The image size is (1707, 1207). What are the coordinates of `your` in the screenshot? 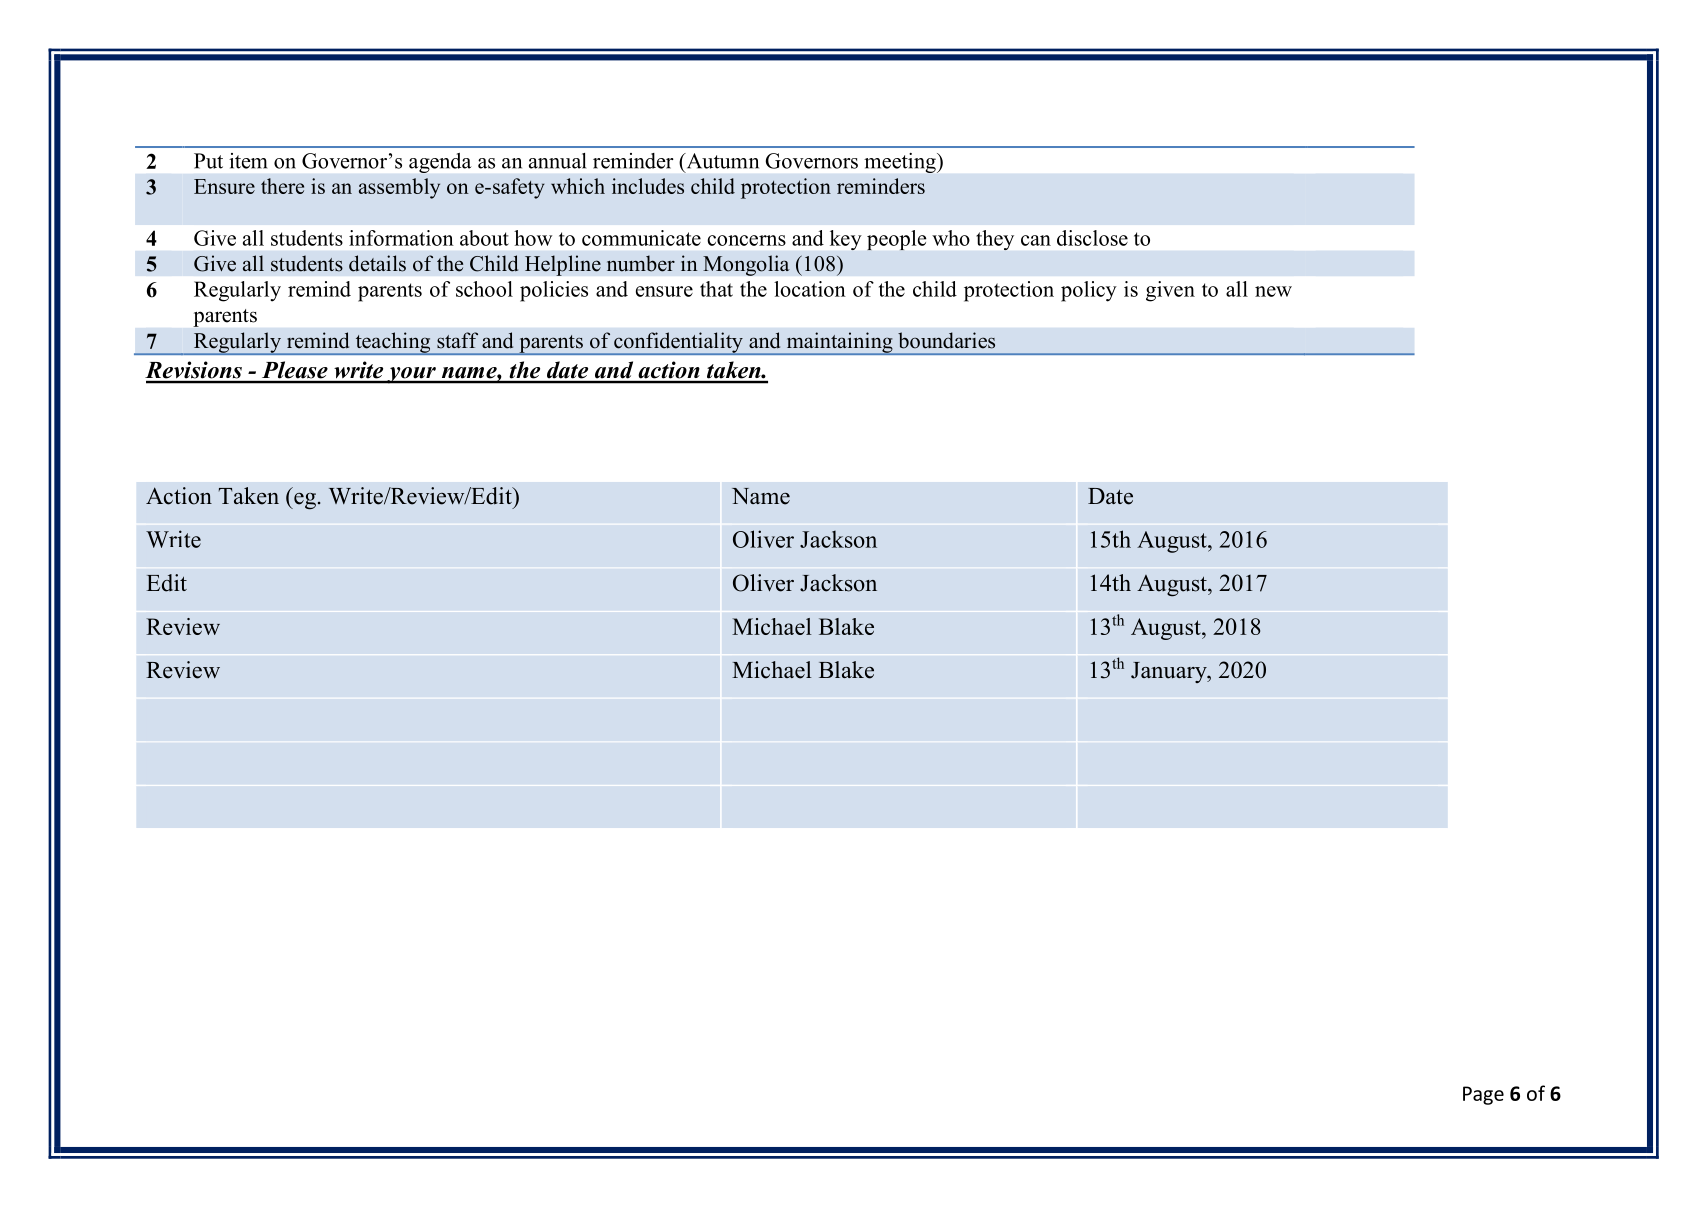 It's located at (411, 375).
